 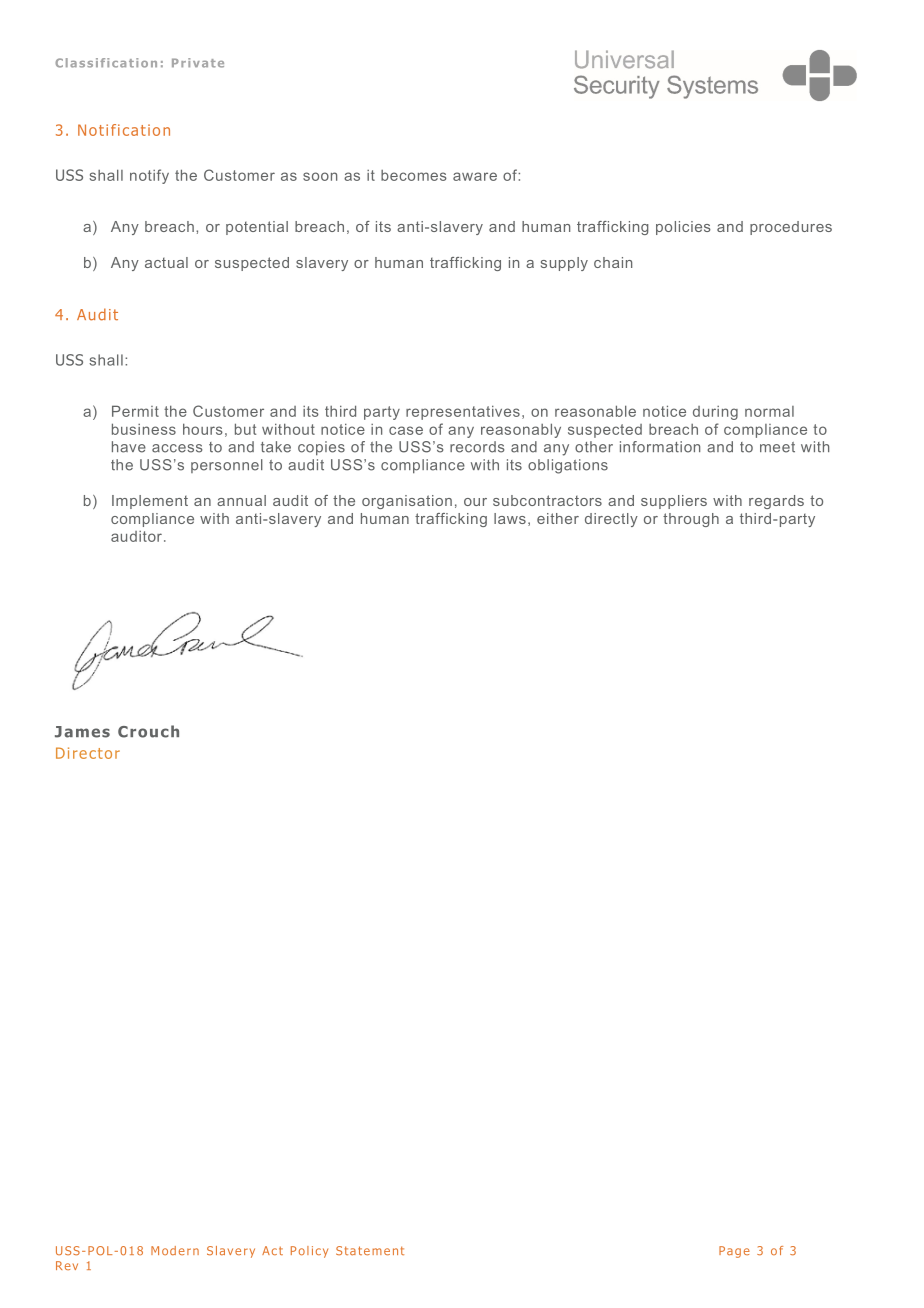 I want to click on Private, so click(x=198, y=63).
